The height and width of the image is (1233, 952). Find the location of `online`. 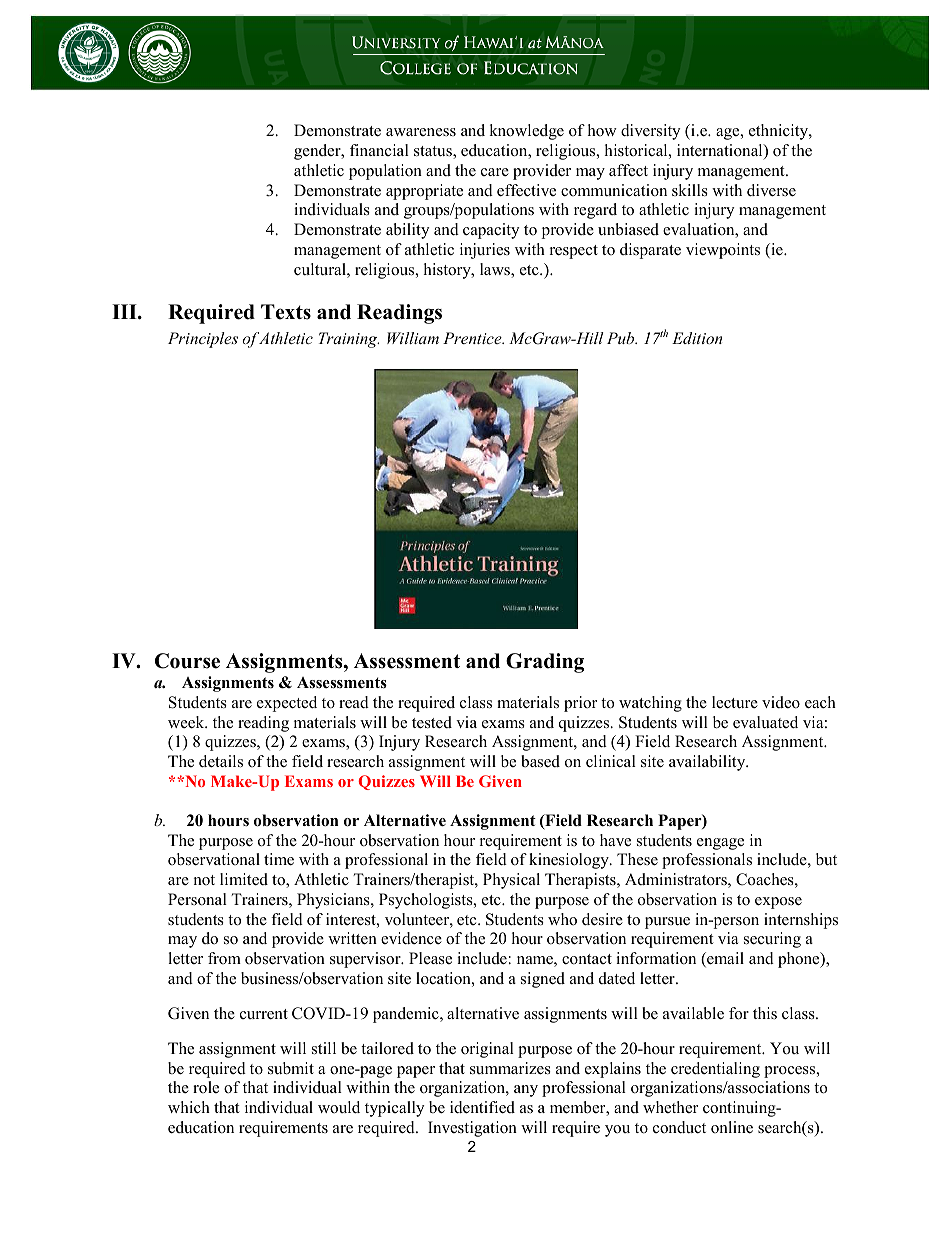

online is located at coordinates (732, 1127).
